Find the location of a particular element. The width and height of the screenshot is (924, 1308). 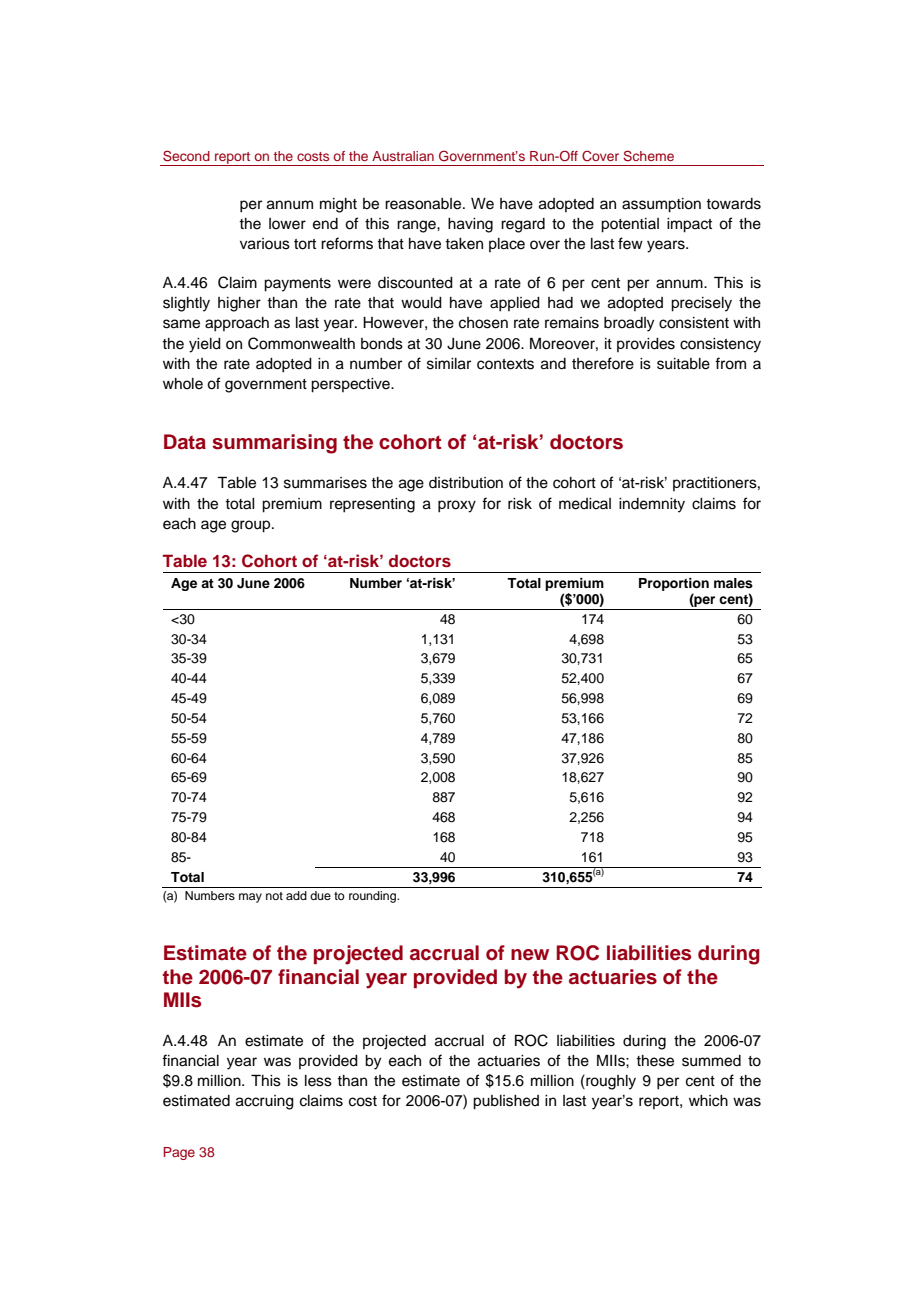

which is located at coordinates (708, 1101).
